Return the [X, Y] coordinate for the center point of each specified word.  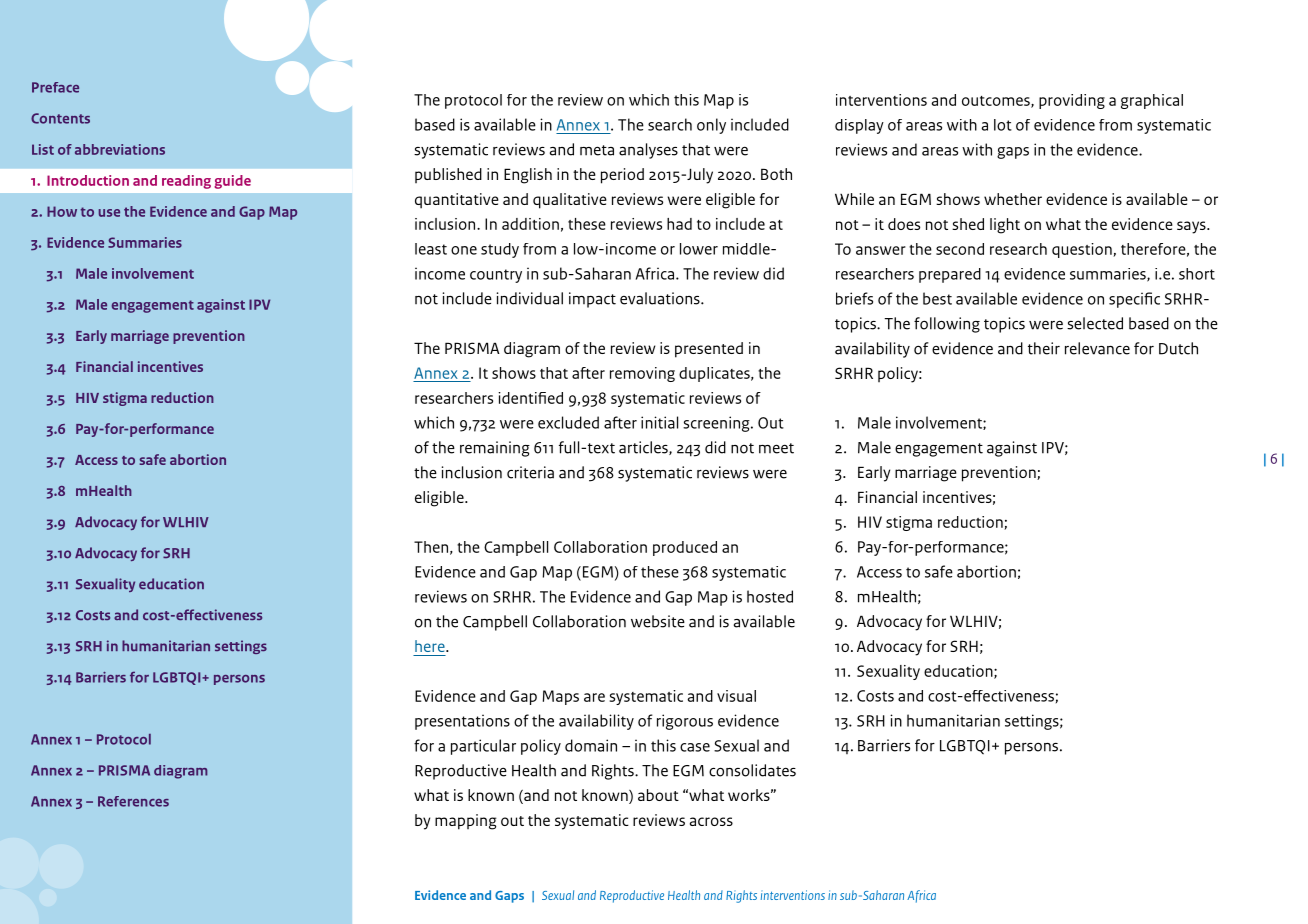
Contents [60, 118]
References [133, 801]
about [658, 795]
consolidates [752, 770]
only [711, 126]
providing [1072, 101]
